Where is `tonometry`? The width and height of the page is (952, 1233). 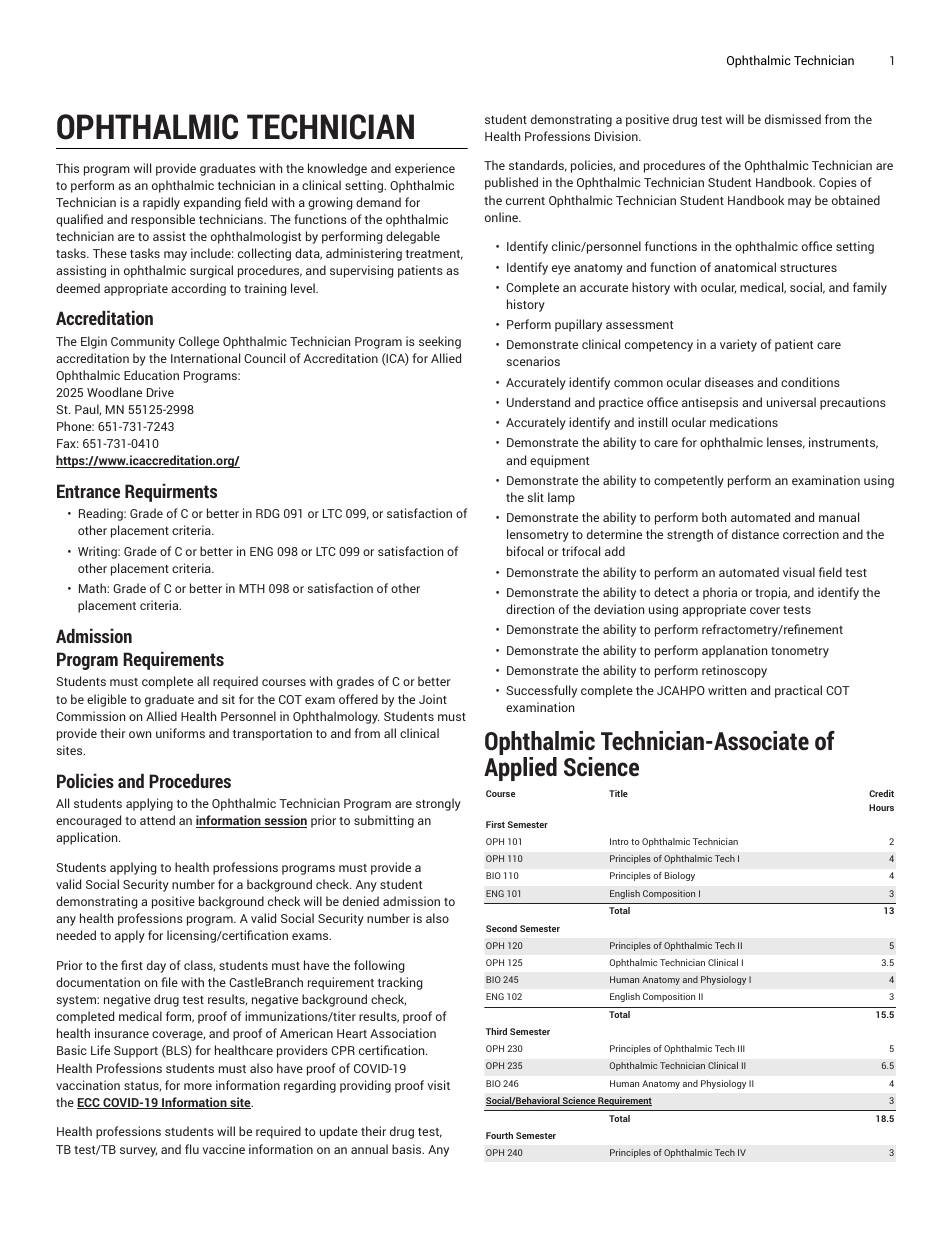
tonometry is located at coordinates (800, 652).
